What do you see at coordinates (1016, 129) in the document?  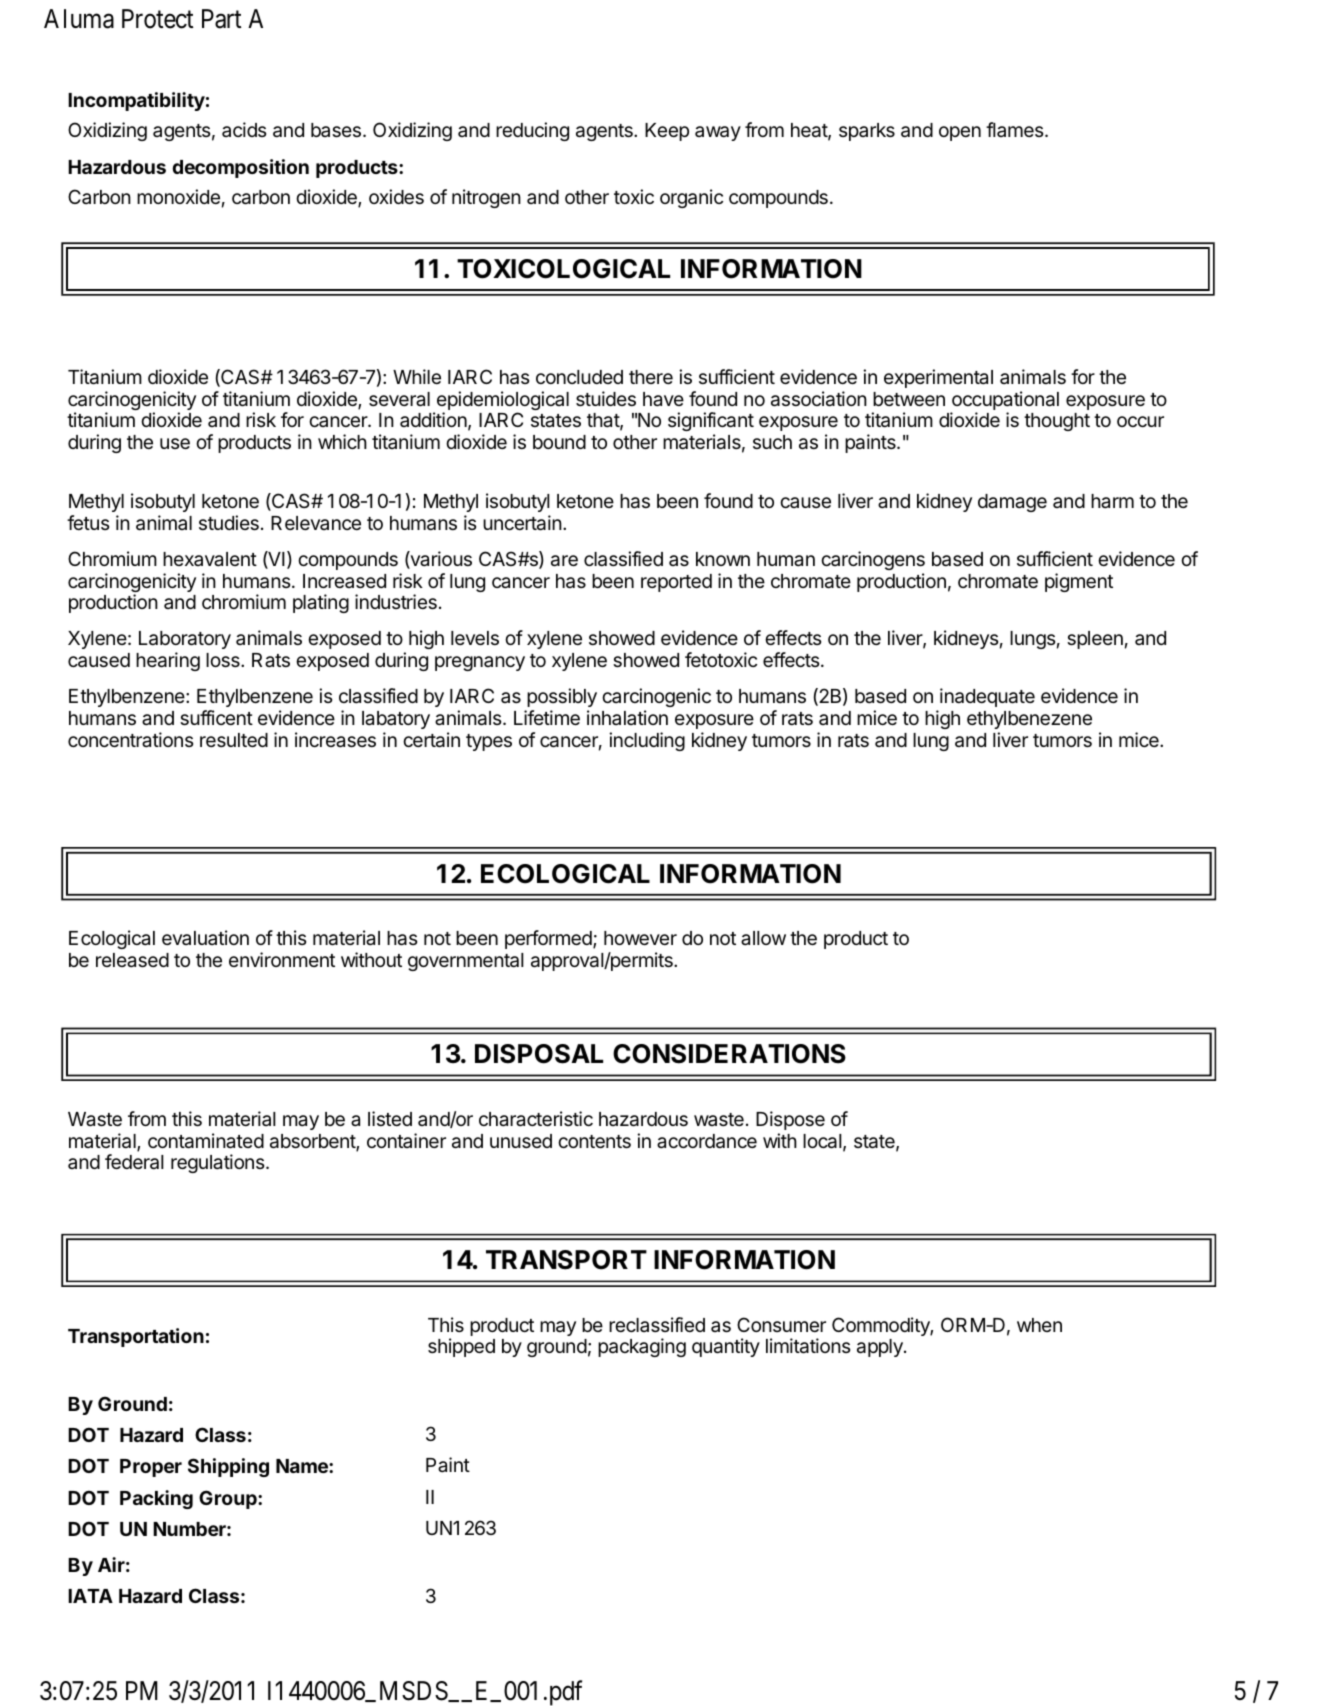 I see `flames` at bounding box center [1016, 129].
